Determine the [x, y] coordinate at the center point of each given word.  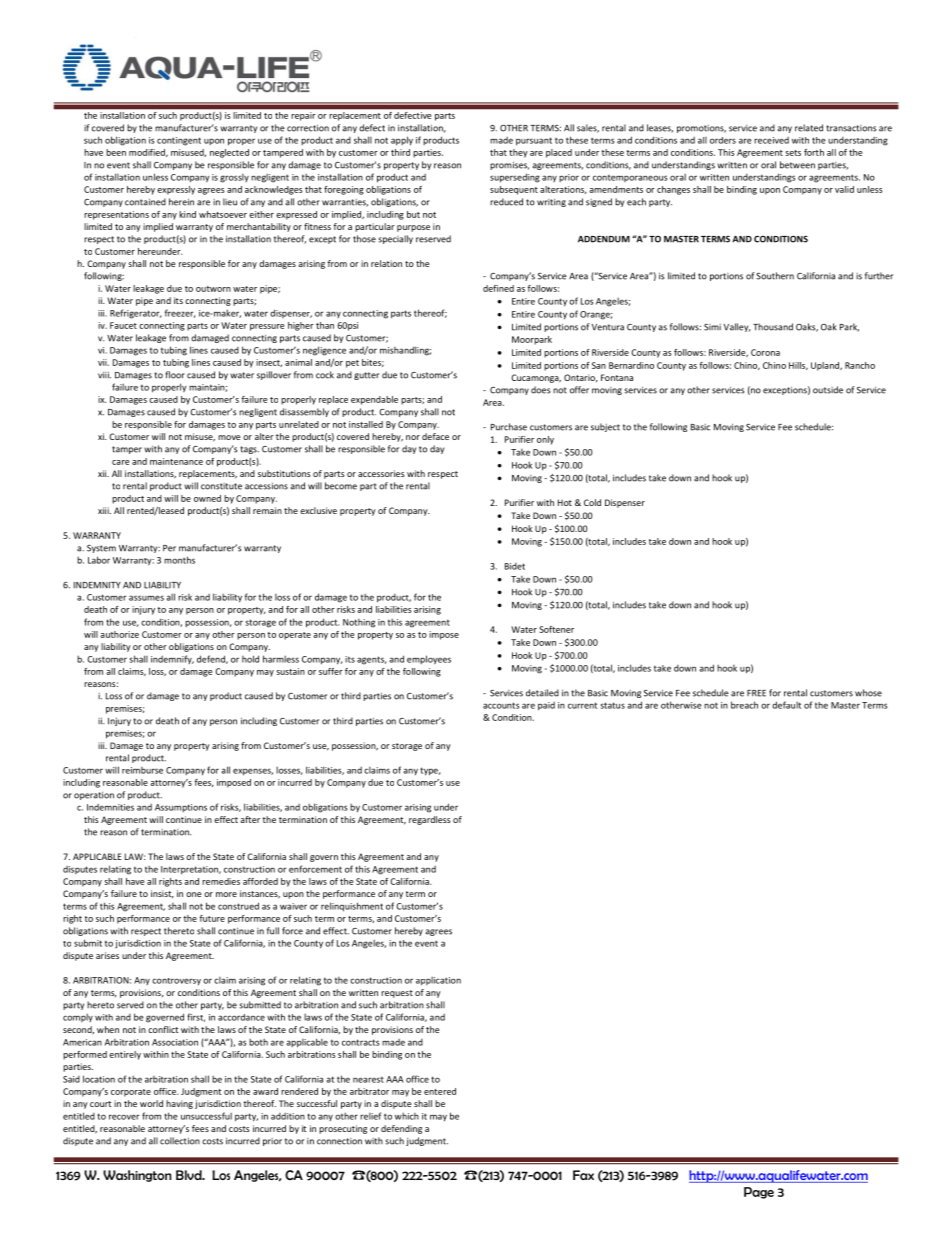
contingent [179, 141]
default [786, 705]
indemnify [172, 659]
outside [828, 390]
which [407, 1116]
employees [429, 660]
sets [793, 153]
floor [175, 375]
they [518, 153]
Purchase [509, 427]
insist [162, 894]
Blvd [190, 1175]
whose [868, 693]
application [438, 981]
